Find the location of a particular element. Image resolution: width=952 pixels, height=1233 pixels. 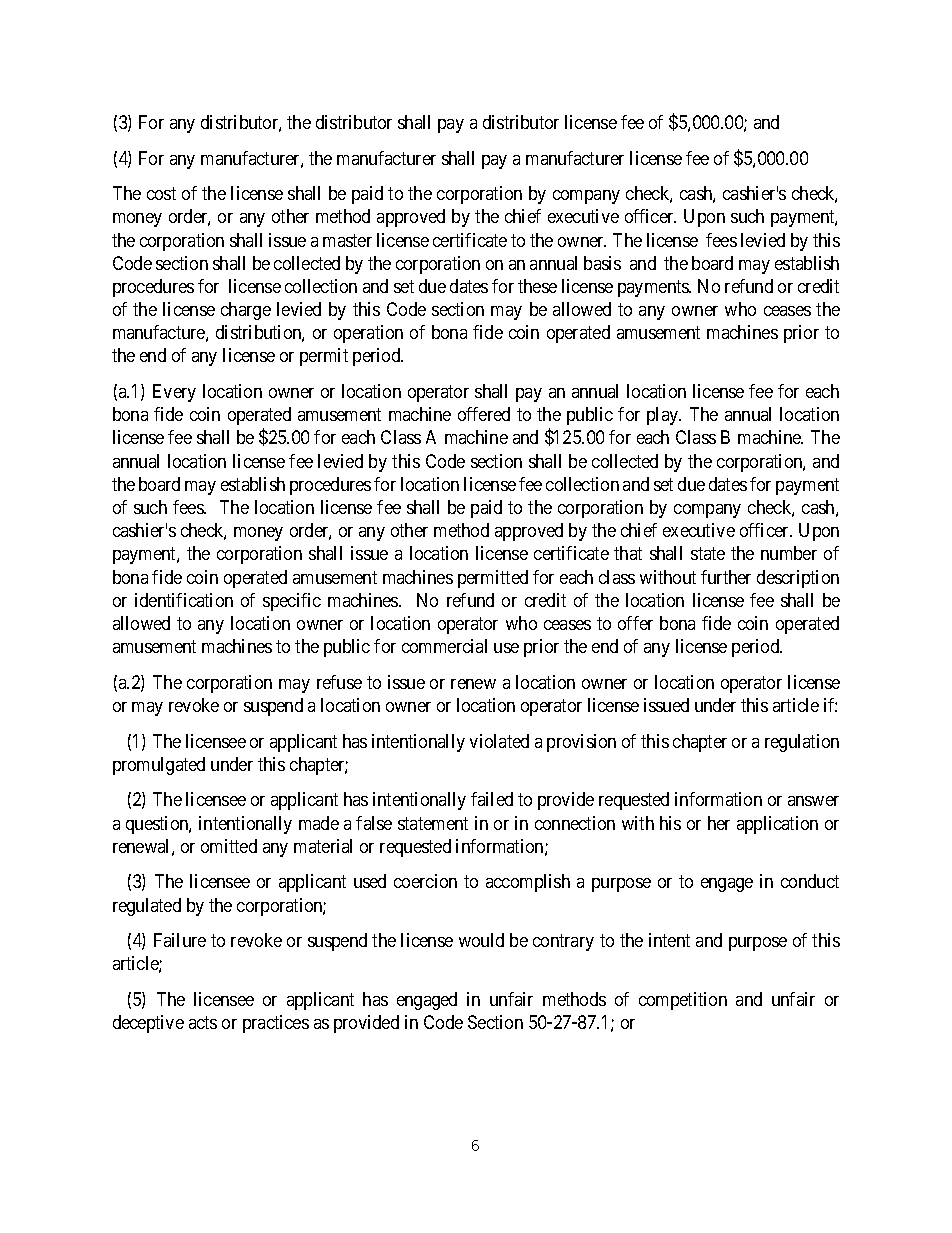

identification is located at coordinates (184, 600).
